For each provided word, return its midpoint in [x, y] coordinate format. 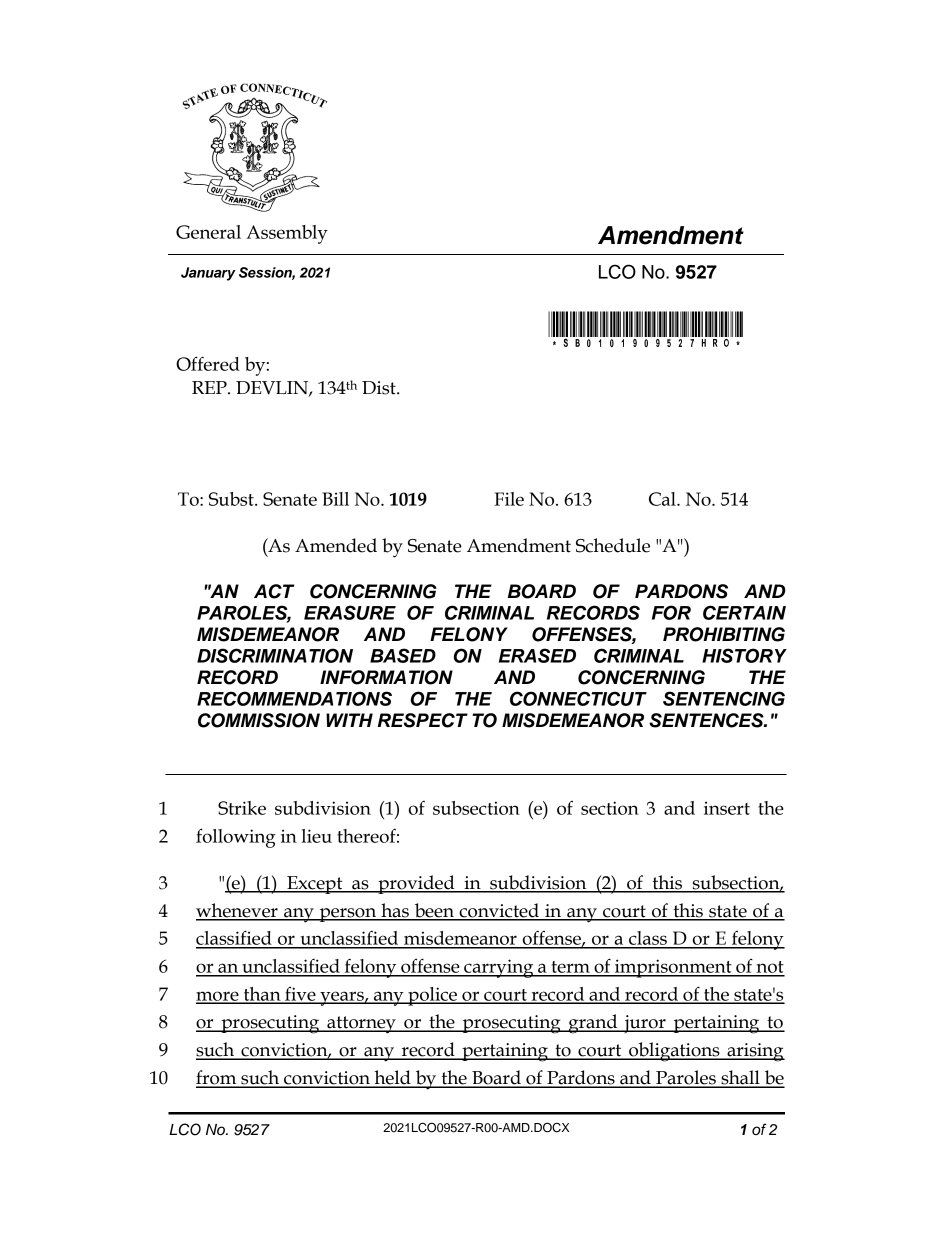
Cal [663, 499]
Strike [242, 808]
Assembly [287, 234]
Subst [232, 499]
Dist [380, 388]
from [217, 1078]
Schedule [613, 545]
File [509, 499]
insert [727, 808]
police [432, 996]
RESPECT [423, 720]
